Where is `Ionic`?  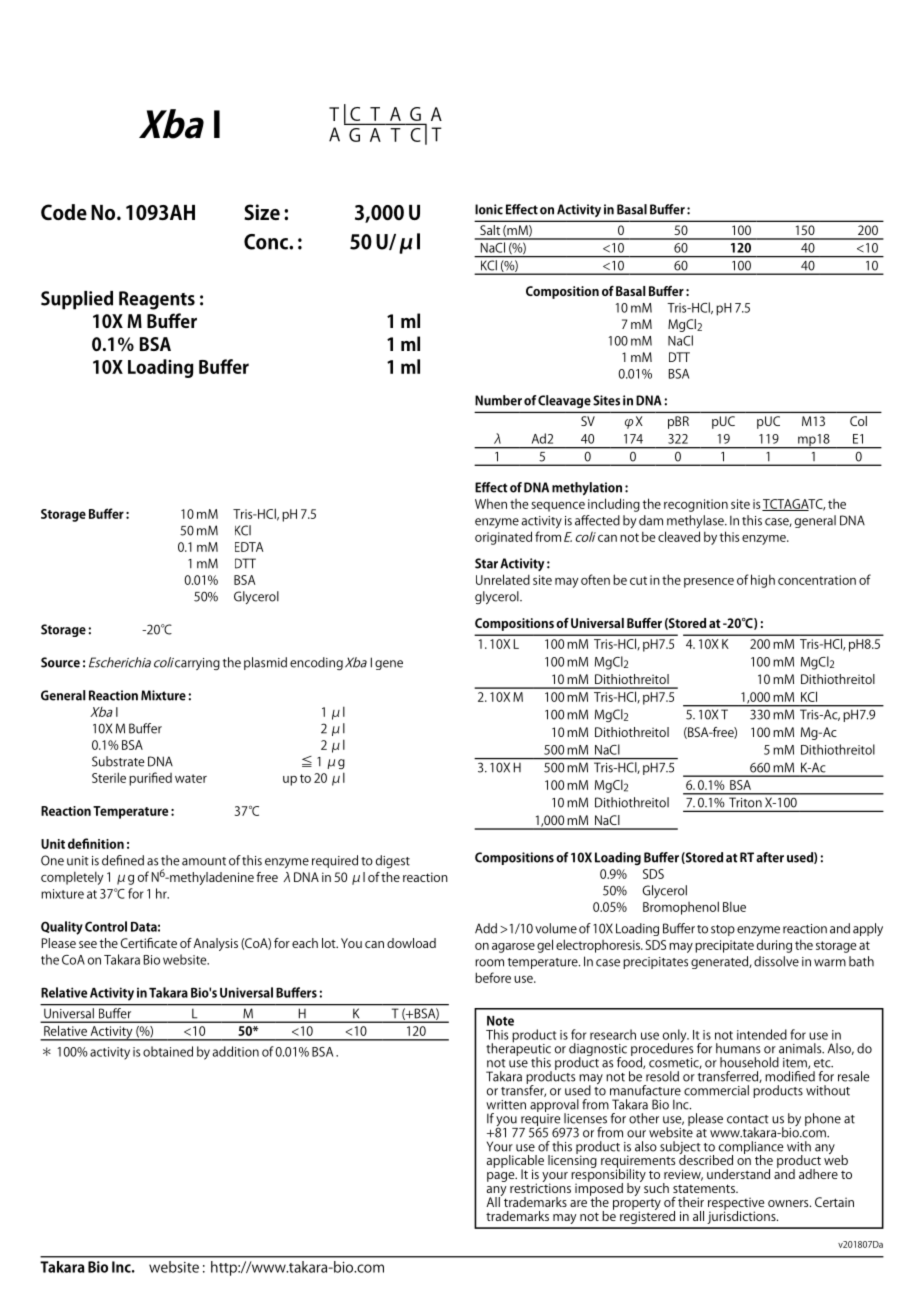 Ionic is located at coordinates (489, 209).
